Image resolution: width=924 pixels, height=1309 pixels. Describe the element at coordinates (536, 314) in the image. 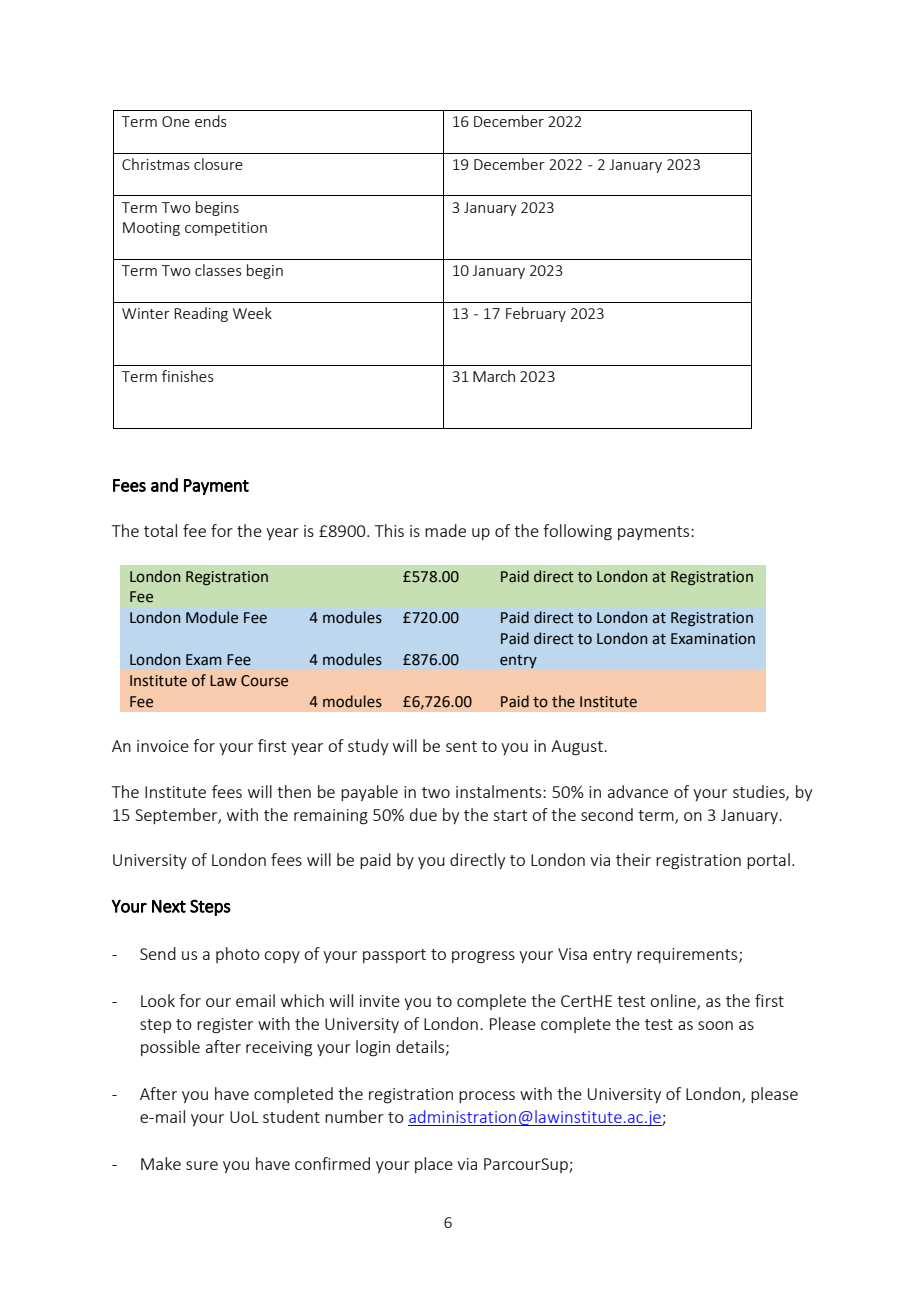

I see `February` at that location.
